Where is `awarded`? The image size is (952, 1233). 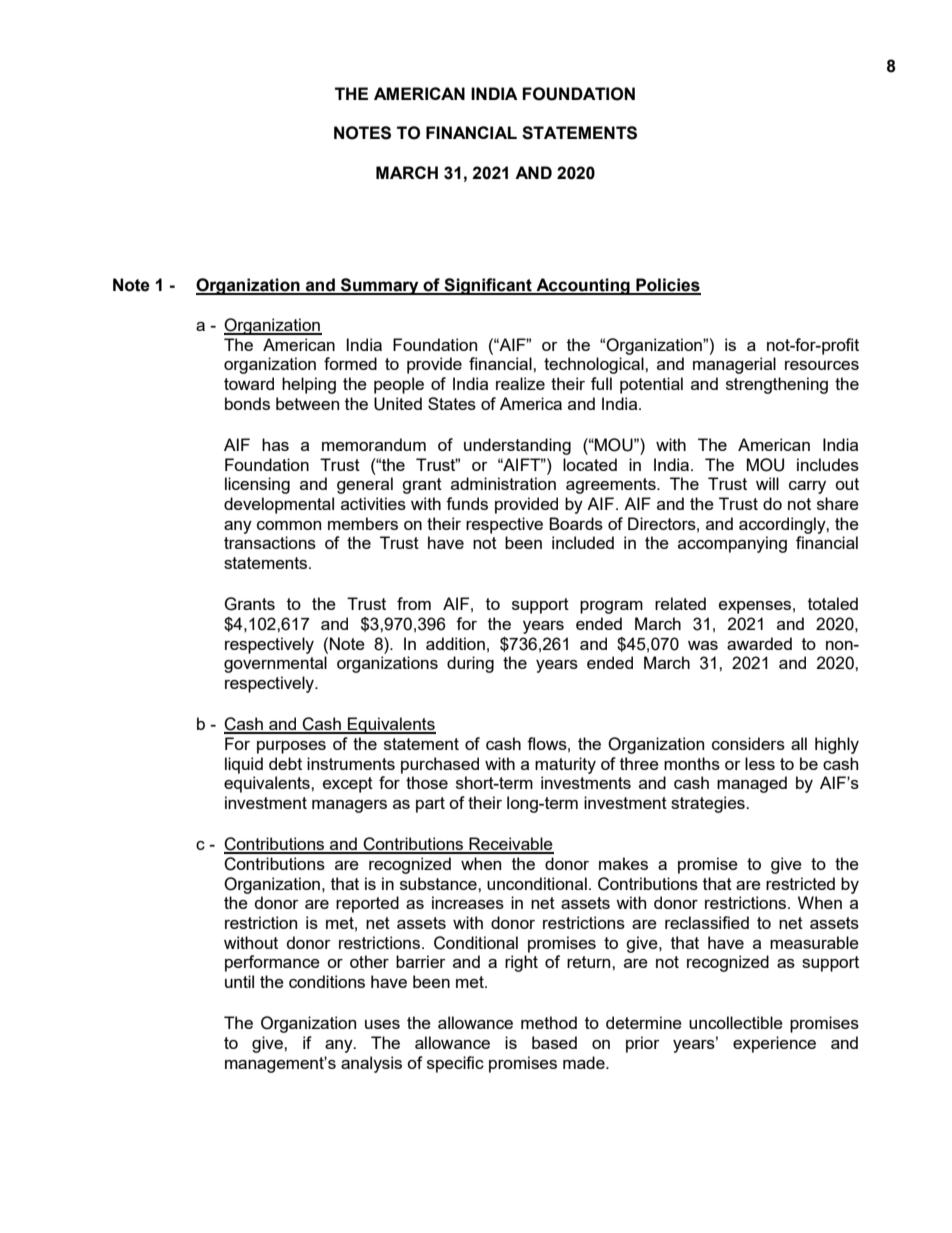 awarded is located at coordinates (759, 643).
